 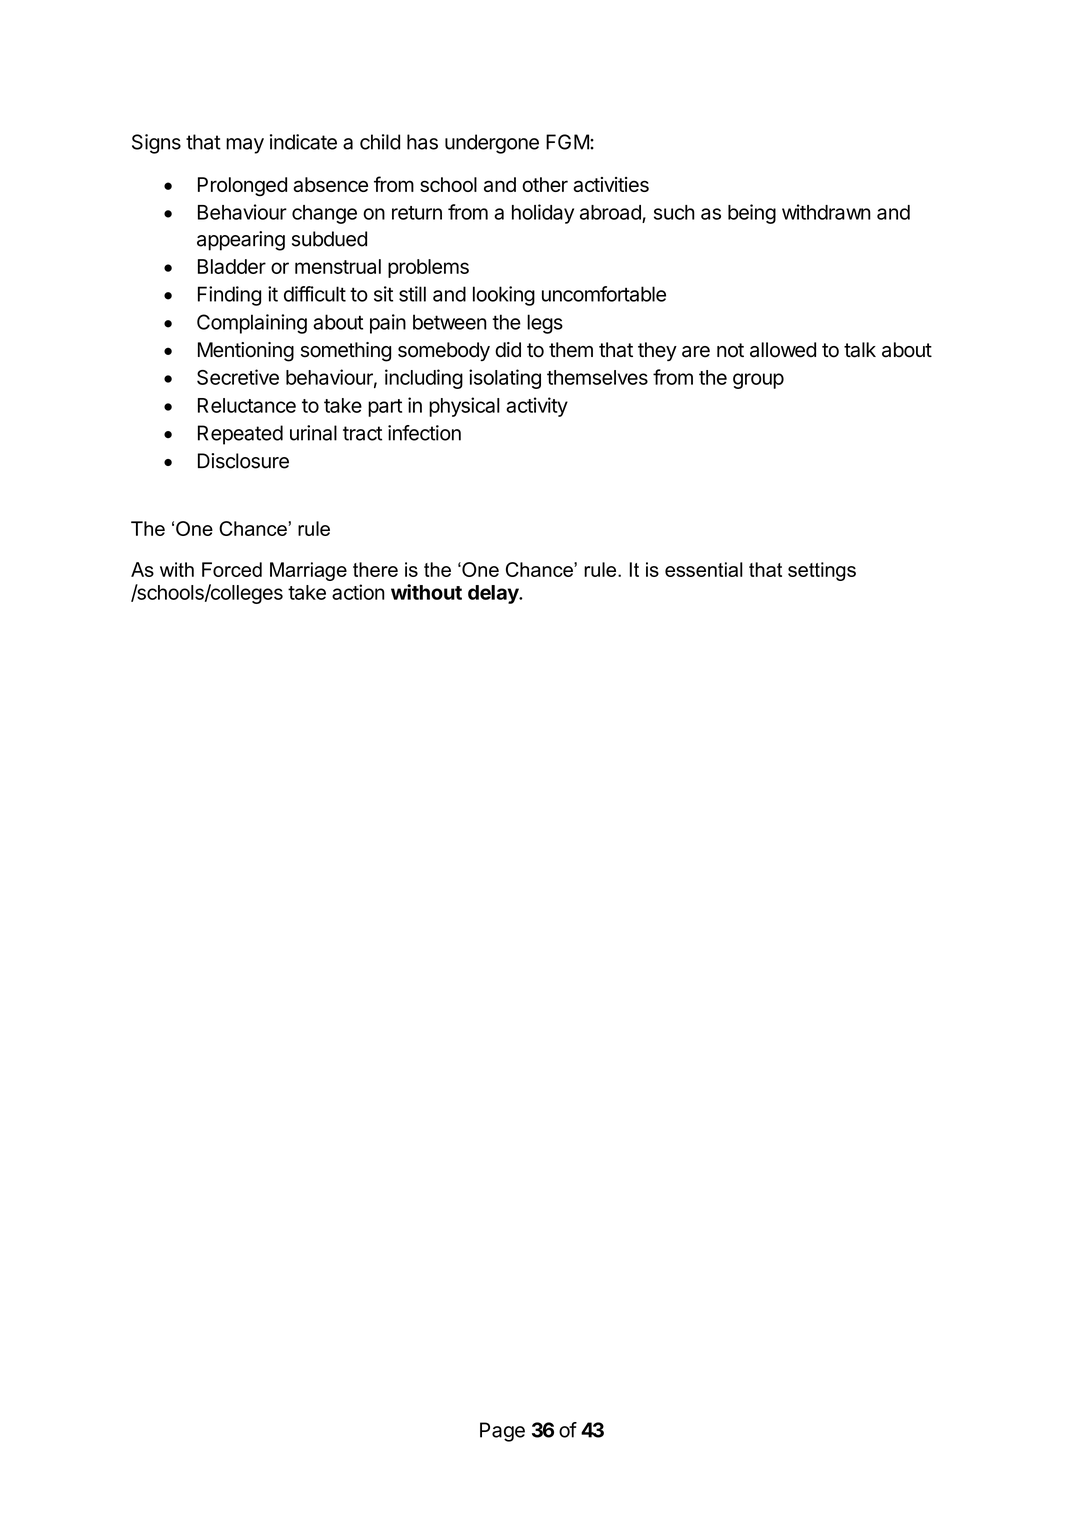 I want to click on there, so click(x=375, y=569).
